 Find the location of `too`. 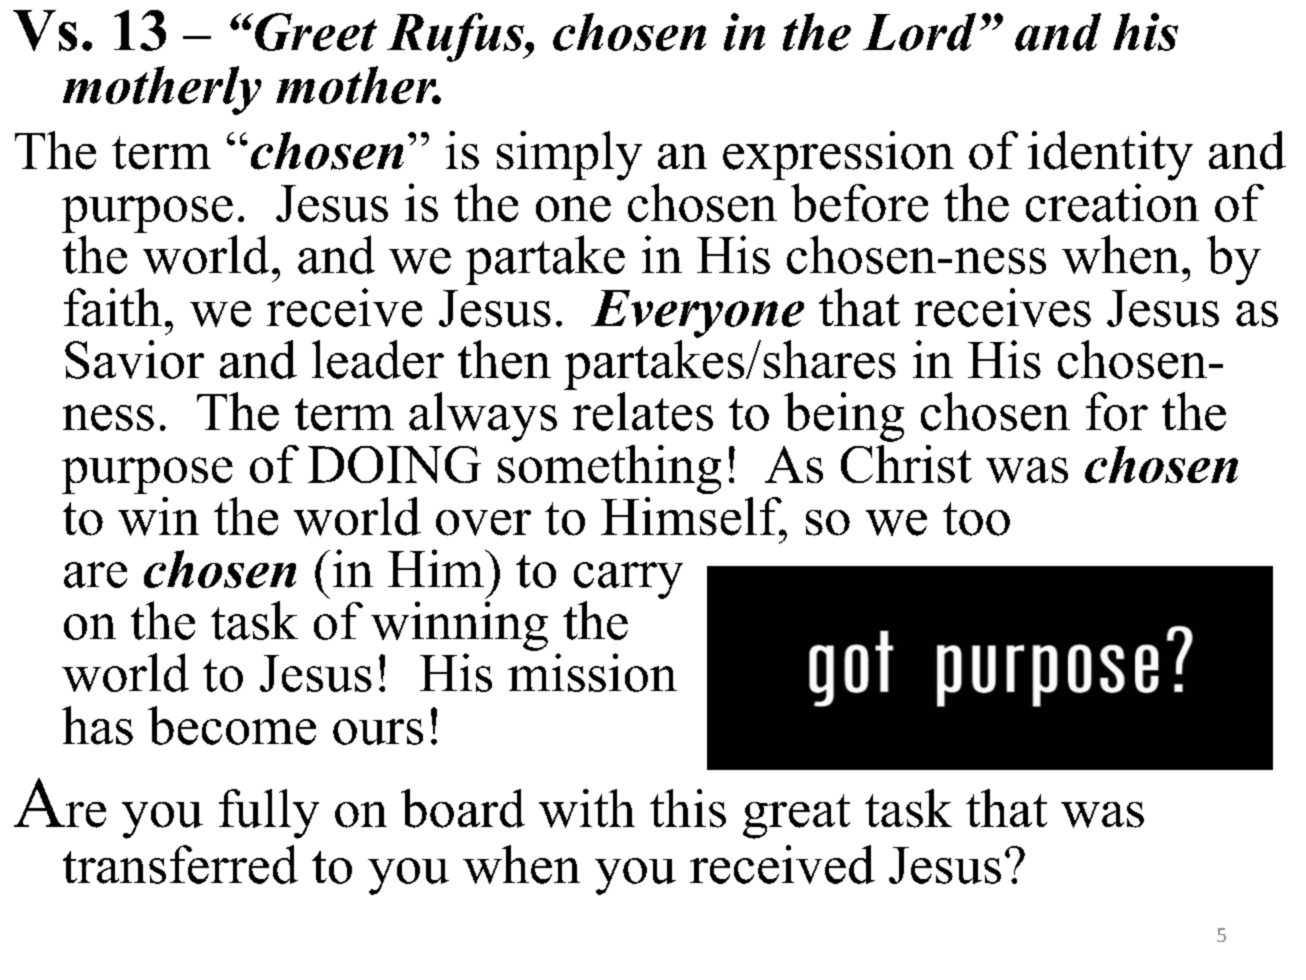

too is located at coordinates (976, 519).
